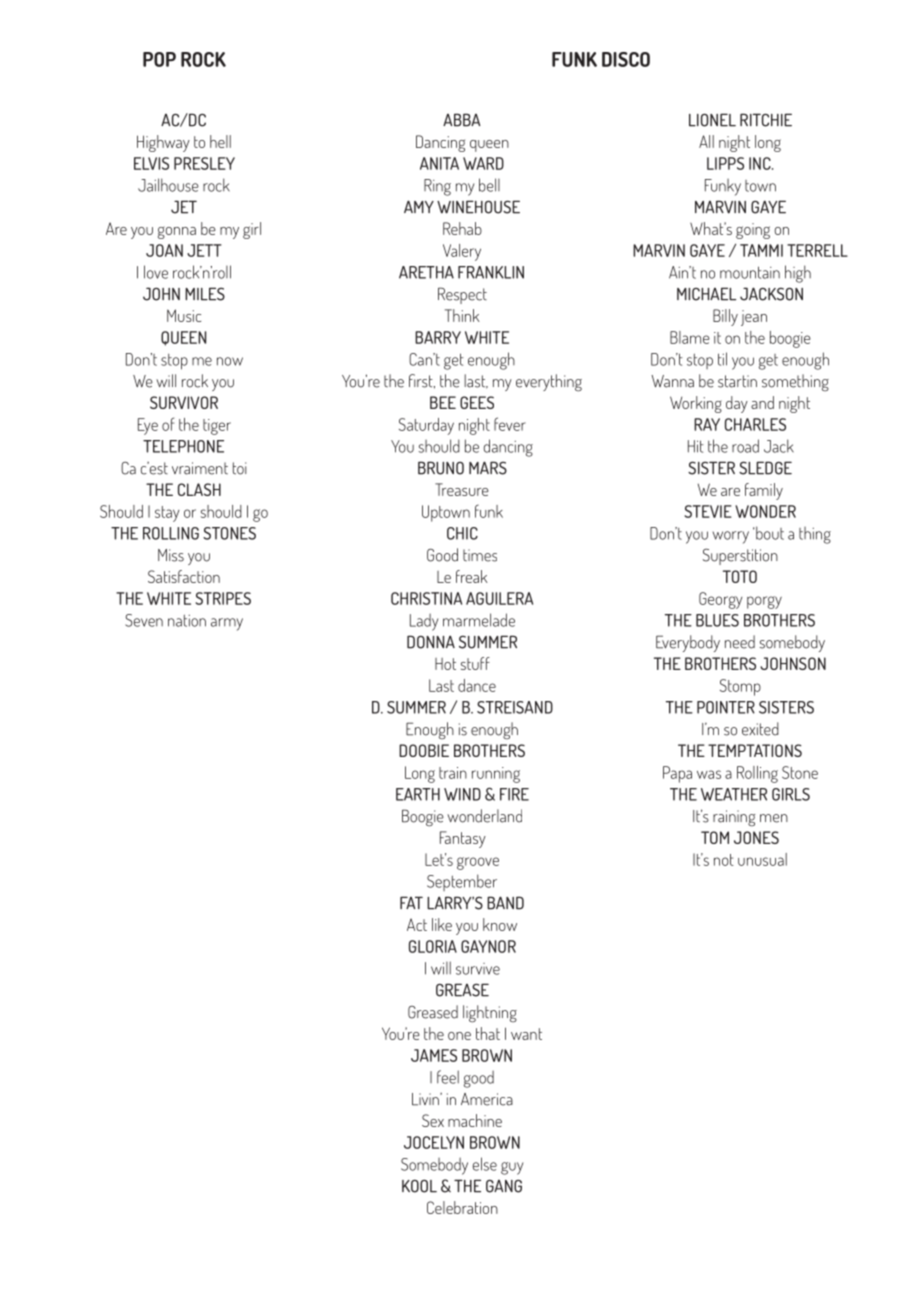 Image resolution: width=924 pixels, height=1308 pixels. Describe the element at coordinates (419, 1186) in the screenshot. I see `KOOL` at that location.
